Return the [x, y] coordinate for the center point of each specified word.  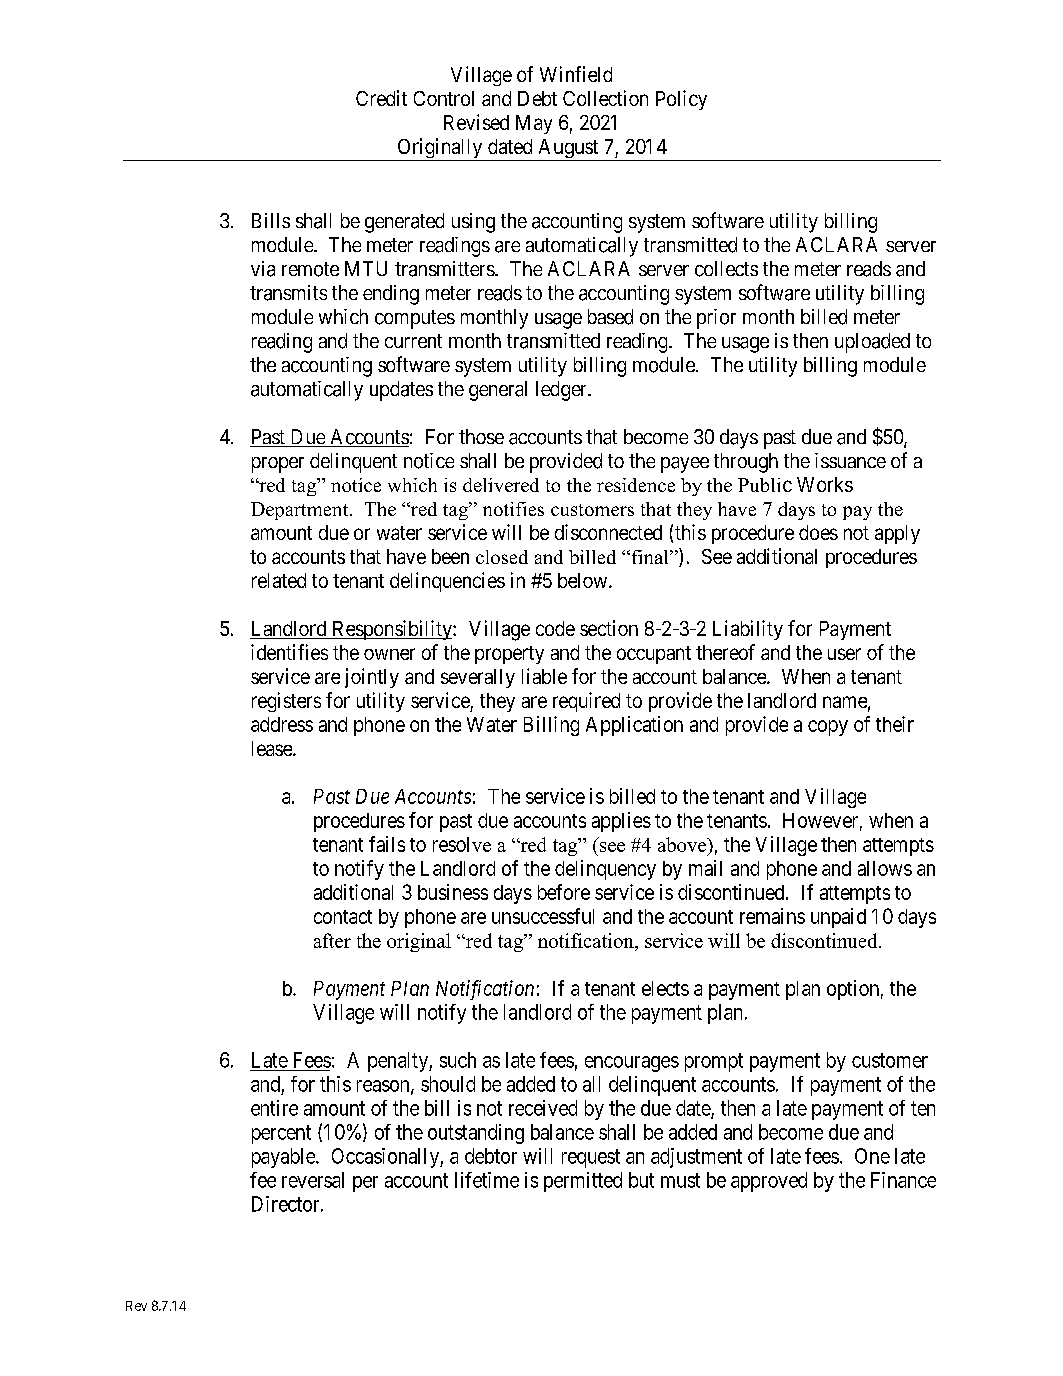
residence [636, 485]
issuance [850, 460]
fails [387, 844]
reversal [313, 1180]
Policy [681, 100]
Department [301, 511]
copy [828, 728]
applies [621, 822]
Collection [605, 98]
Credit [381, 98]
